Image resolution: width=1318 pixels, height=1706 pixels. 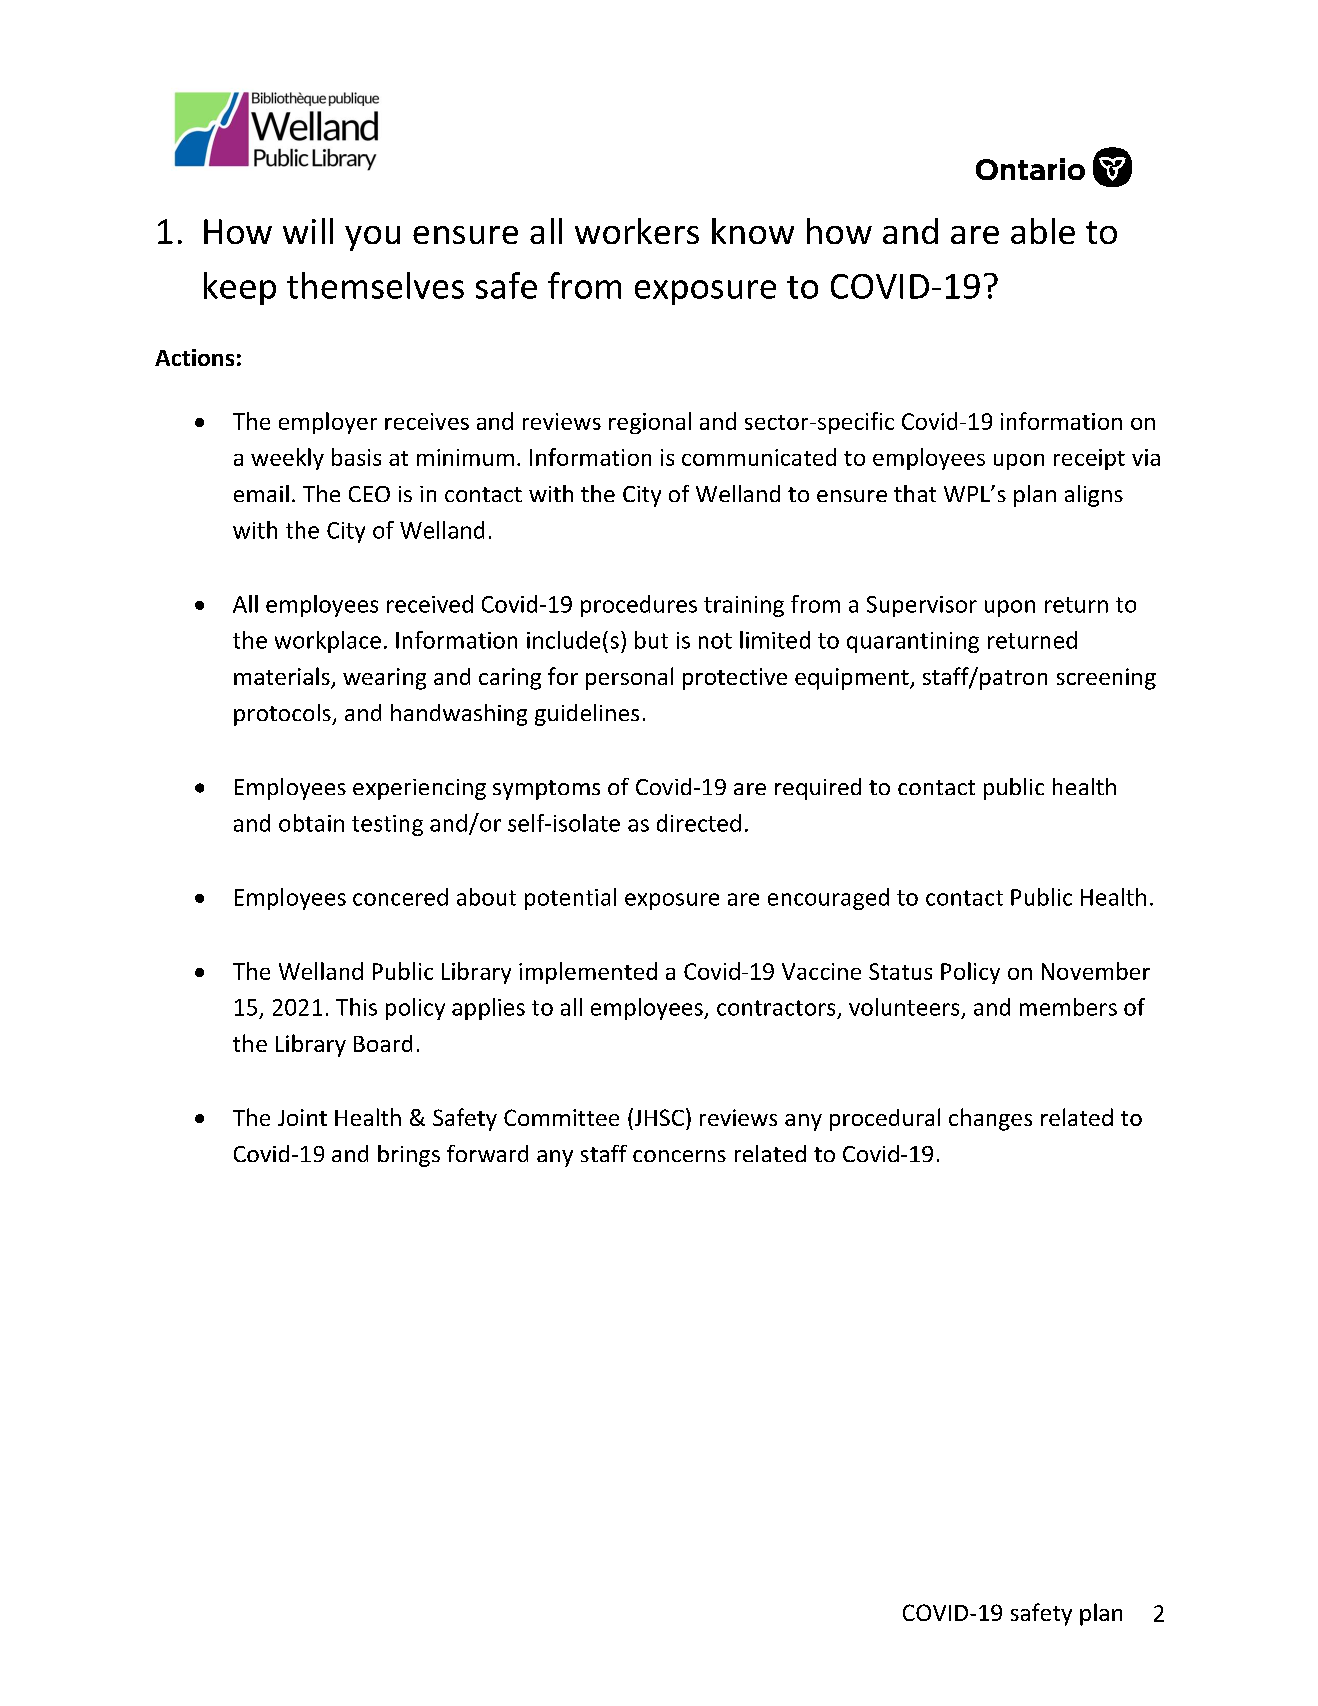 What do you see at coordinates (637, 231) in the image?
I see `workers` at bounding box center [637, 231].
